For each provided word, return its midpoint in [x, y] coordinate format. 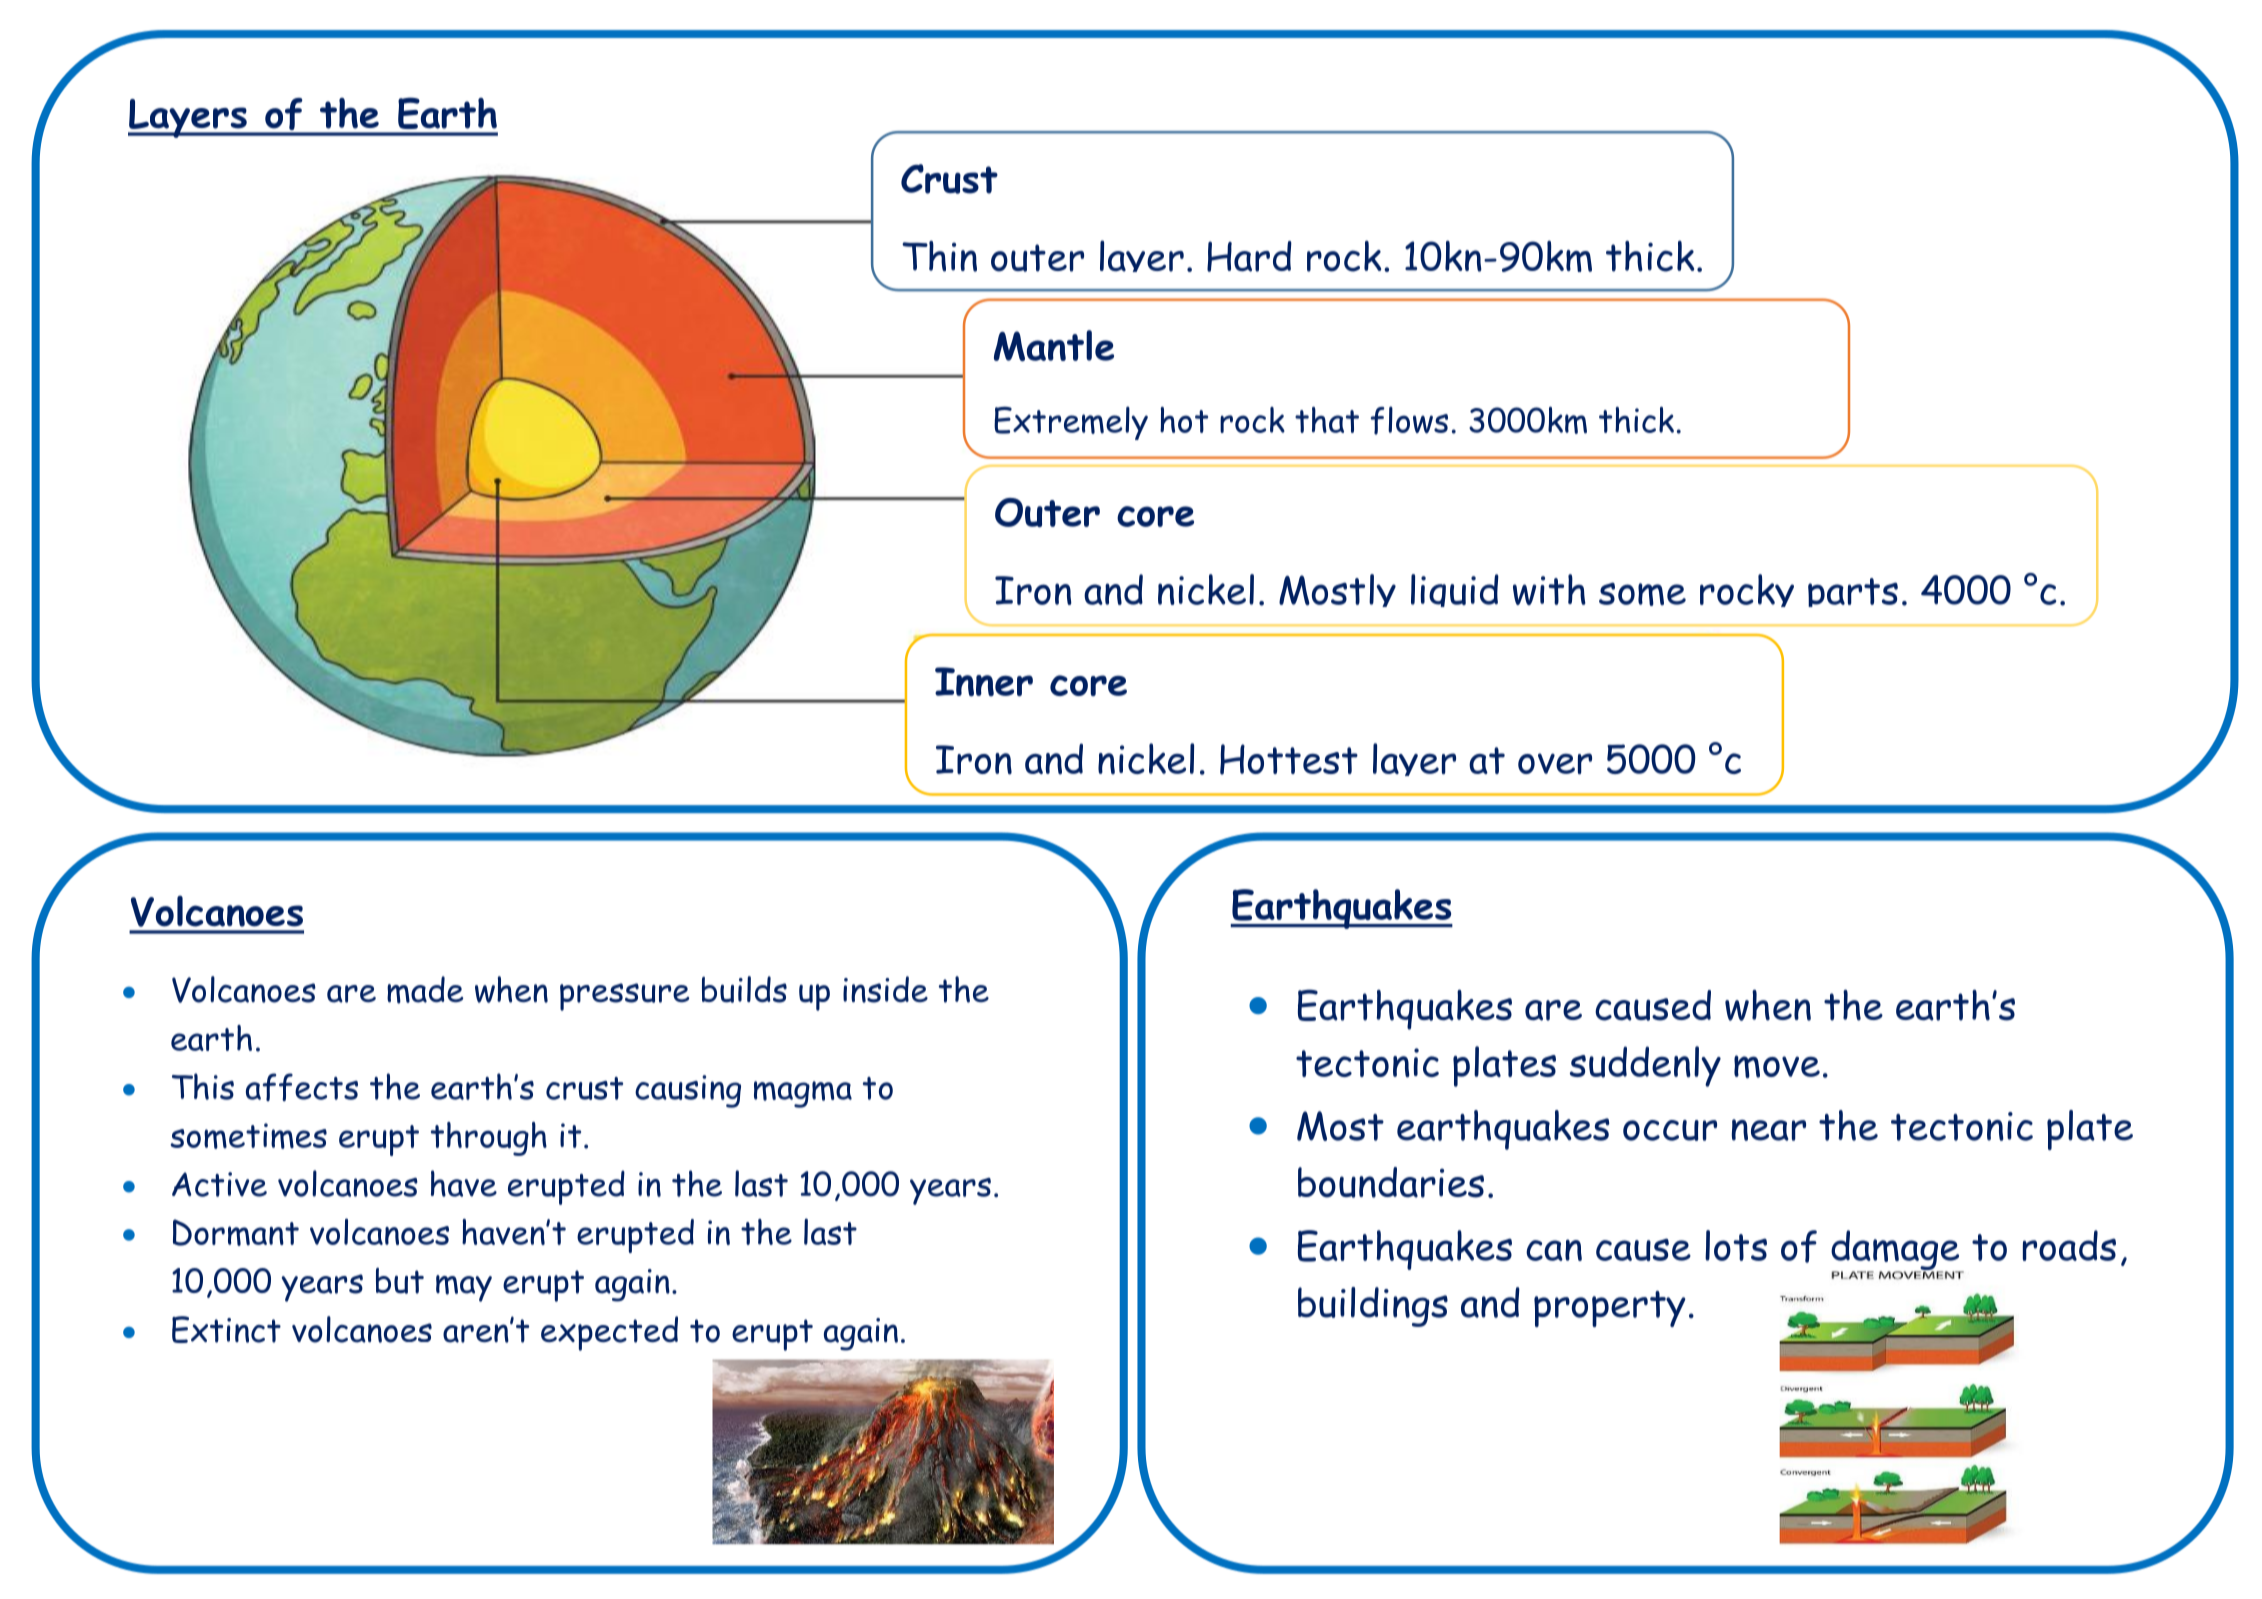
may [464, 1288]
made [425, 990]
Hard [1249, 256]
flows [1409, 420]
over [1555, 763]
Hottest [1289, 759]
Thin [939, 256]
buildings [1373, 1307]
